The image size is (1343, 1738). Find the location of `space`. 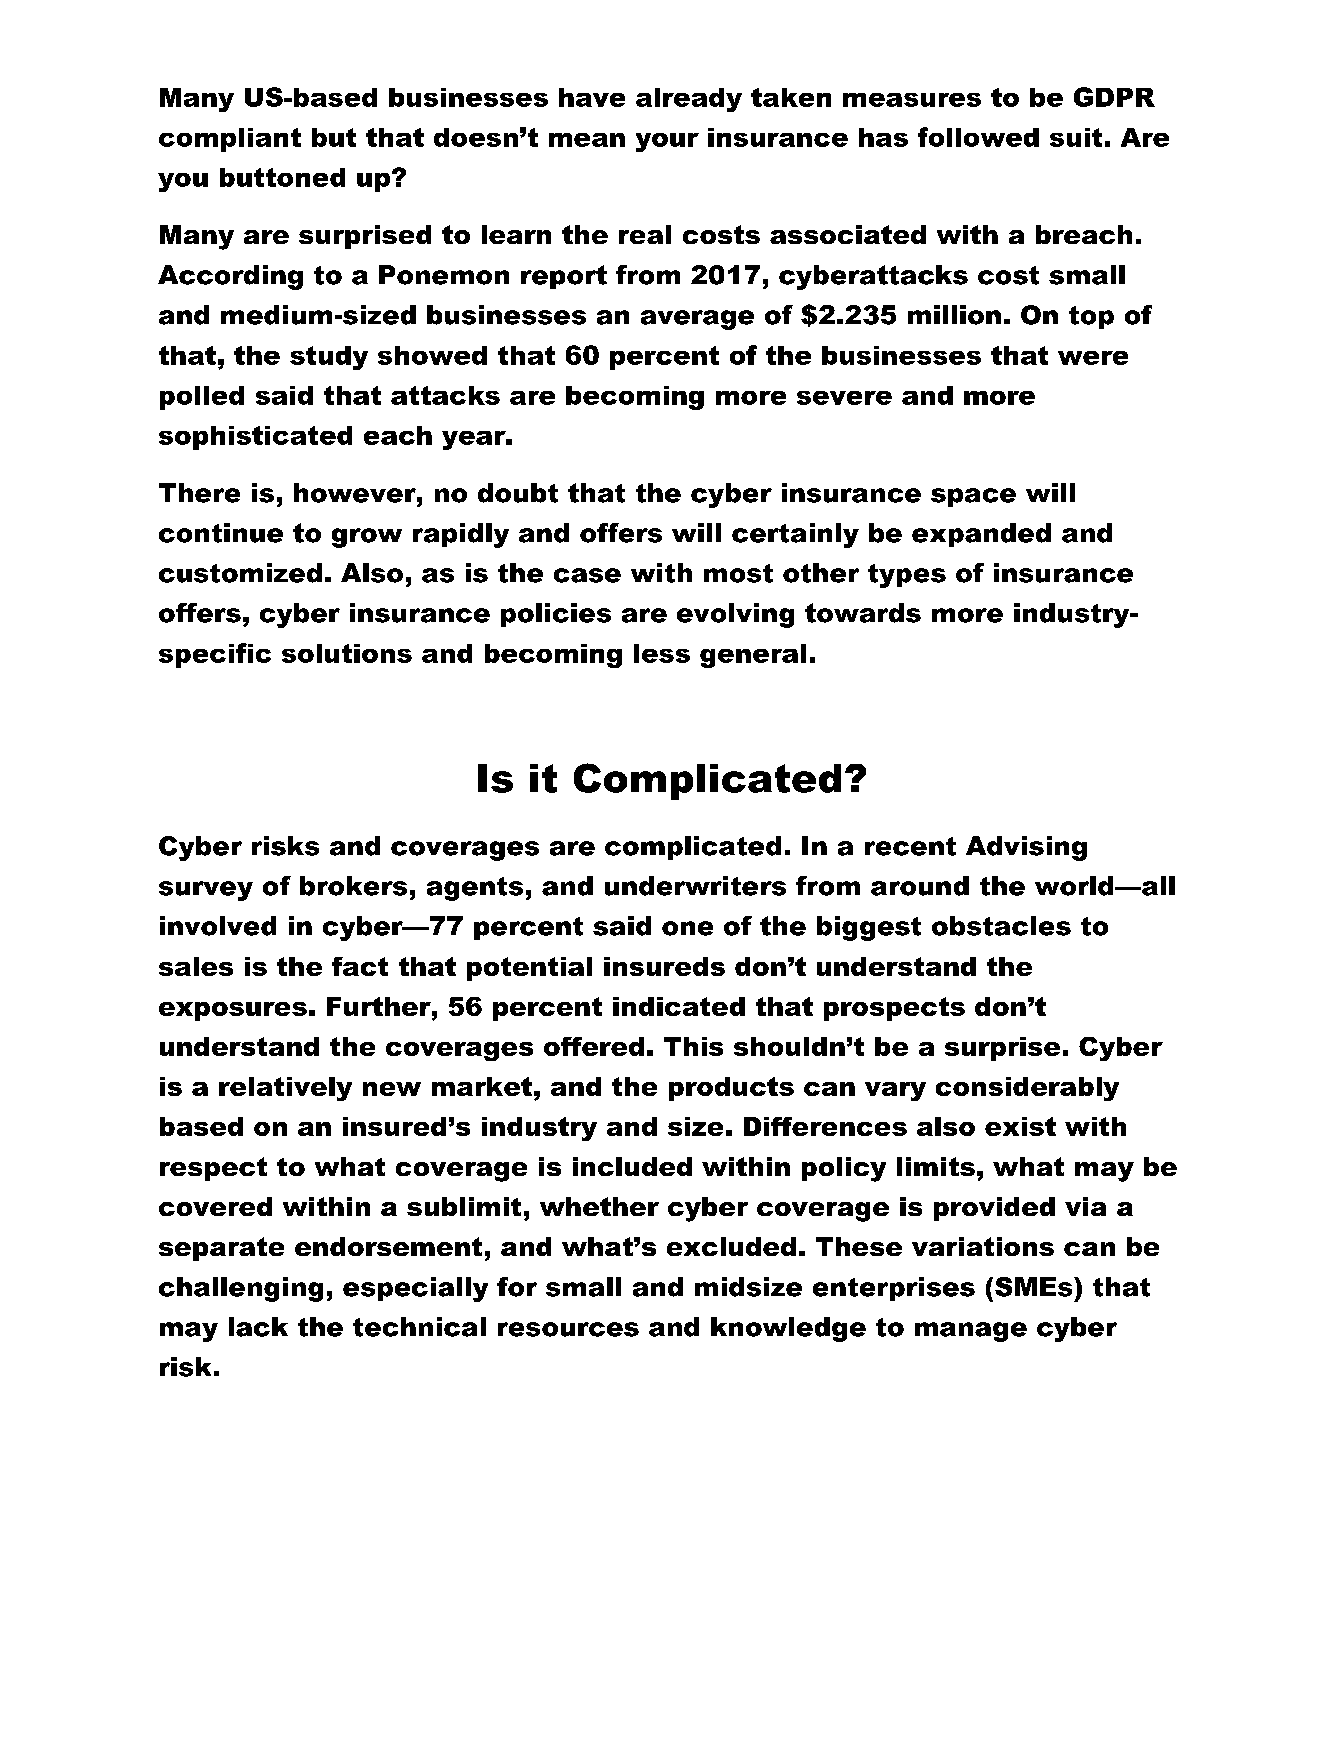

space is located at coordinates (973, 497).
